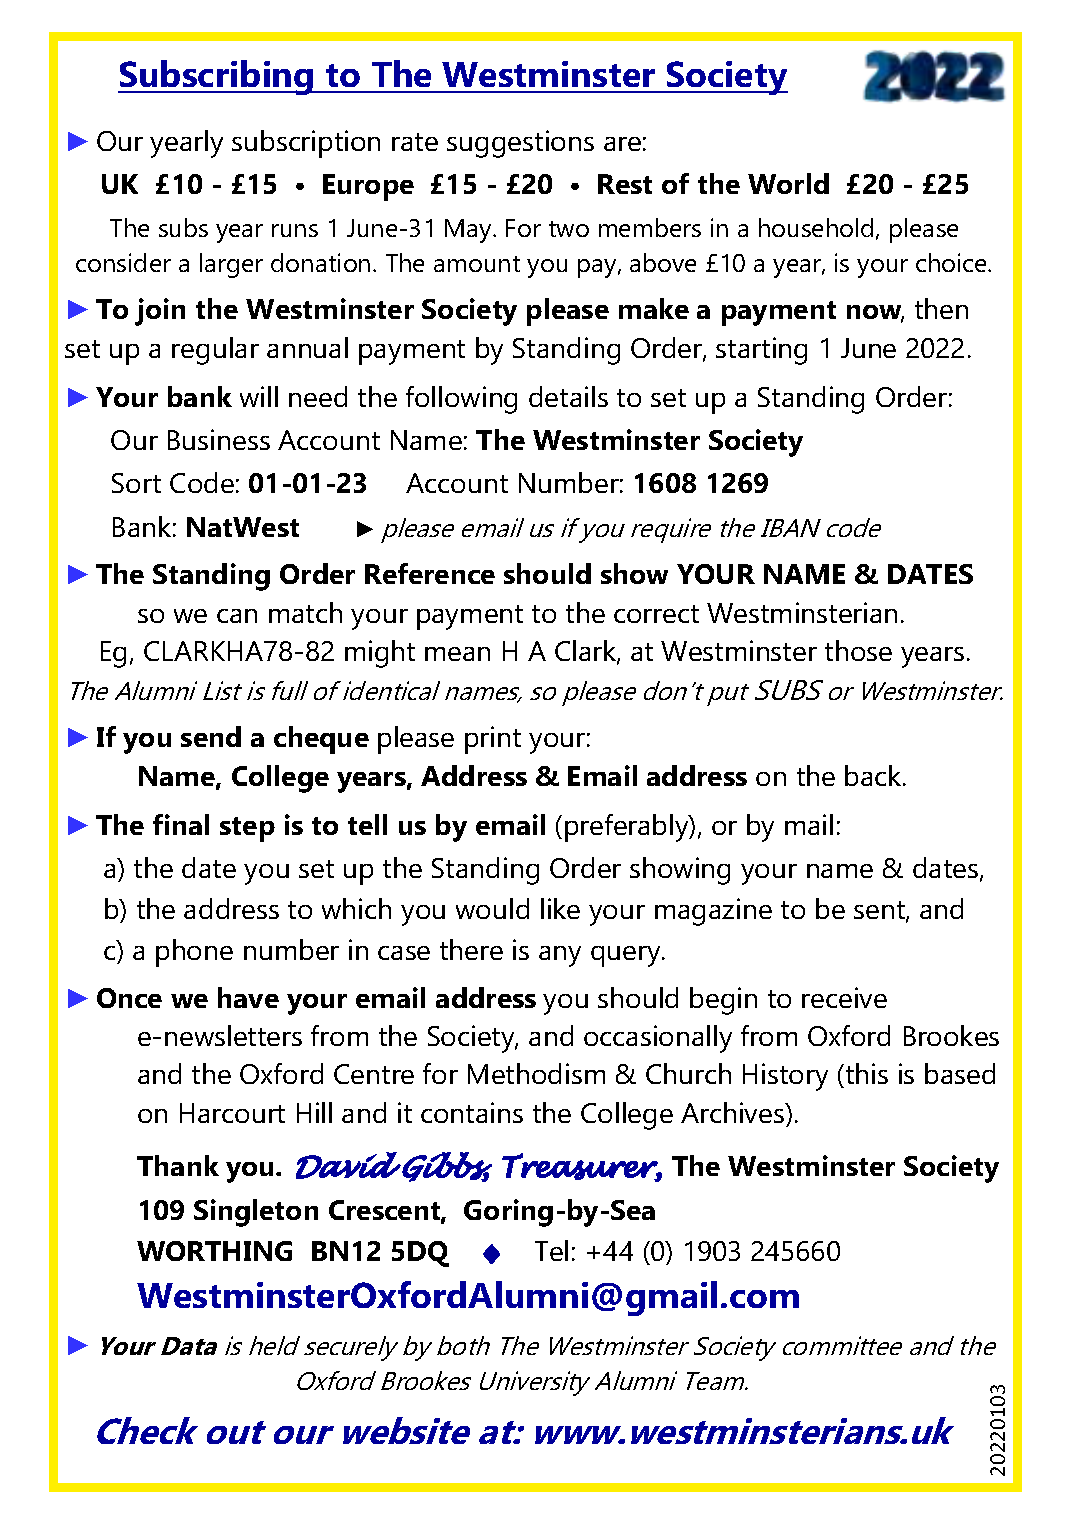  What do you see at coordinates (295, 230) in the image?
I see `runs` at bounding box center [295, 230].
